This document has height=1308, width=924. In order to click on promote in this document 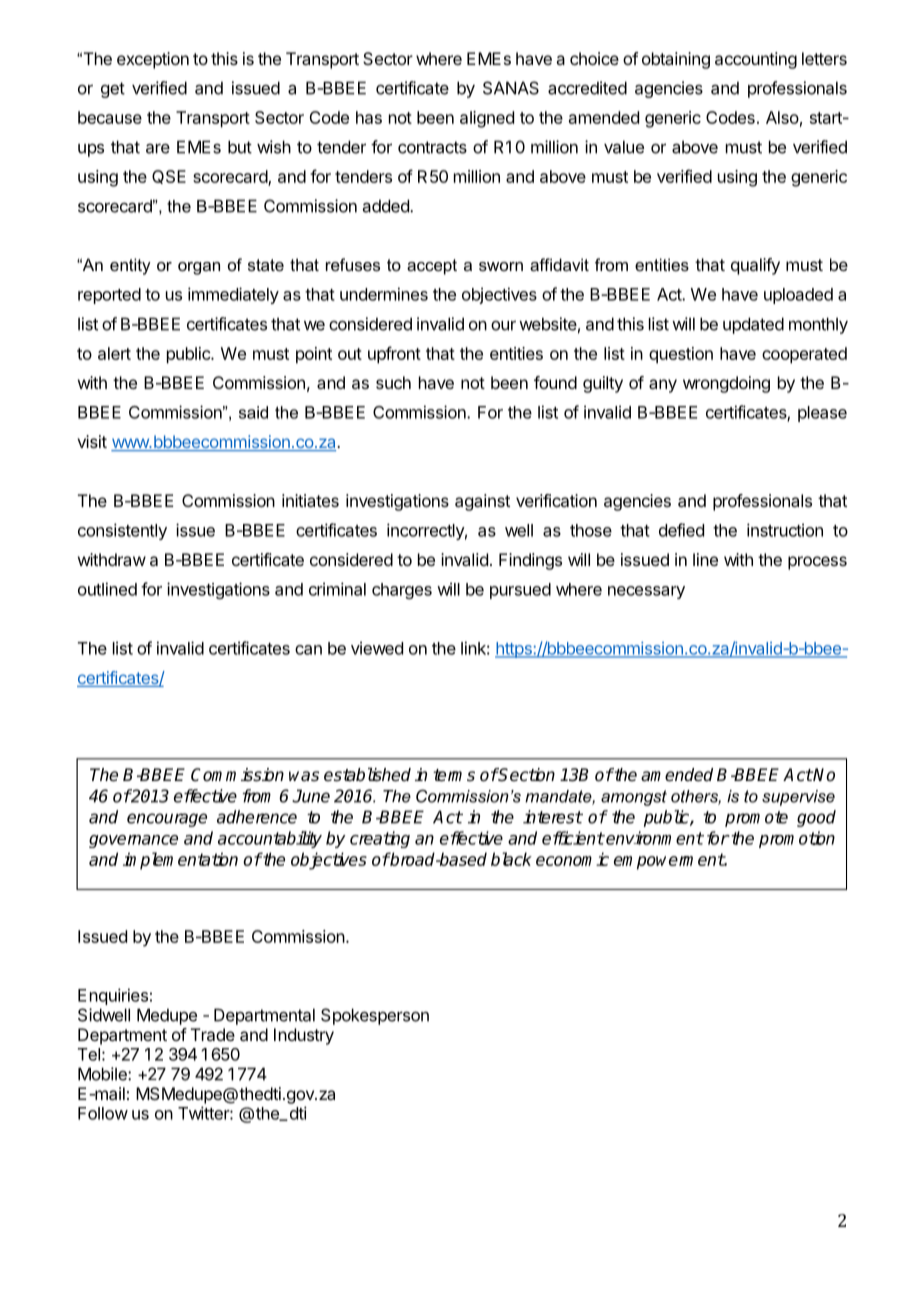, I will do `click(756, 819)`.
